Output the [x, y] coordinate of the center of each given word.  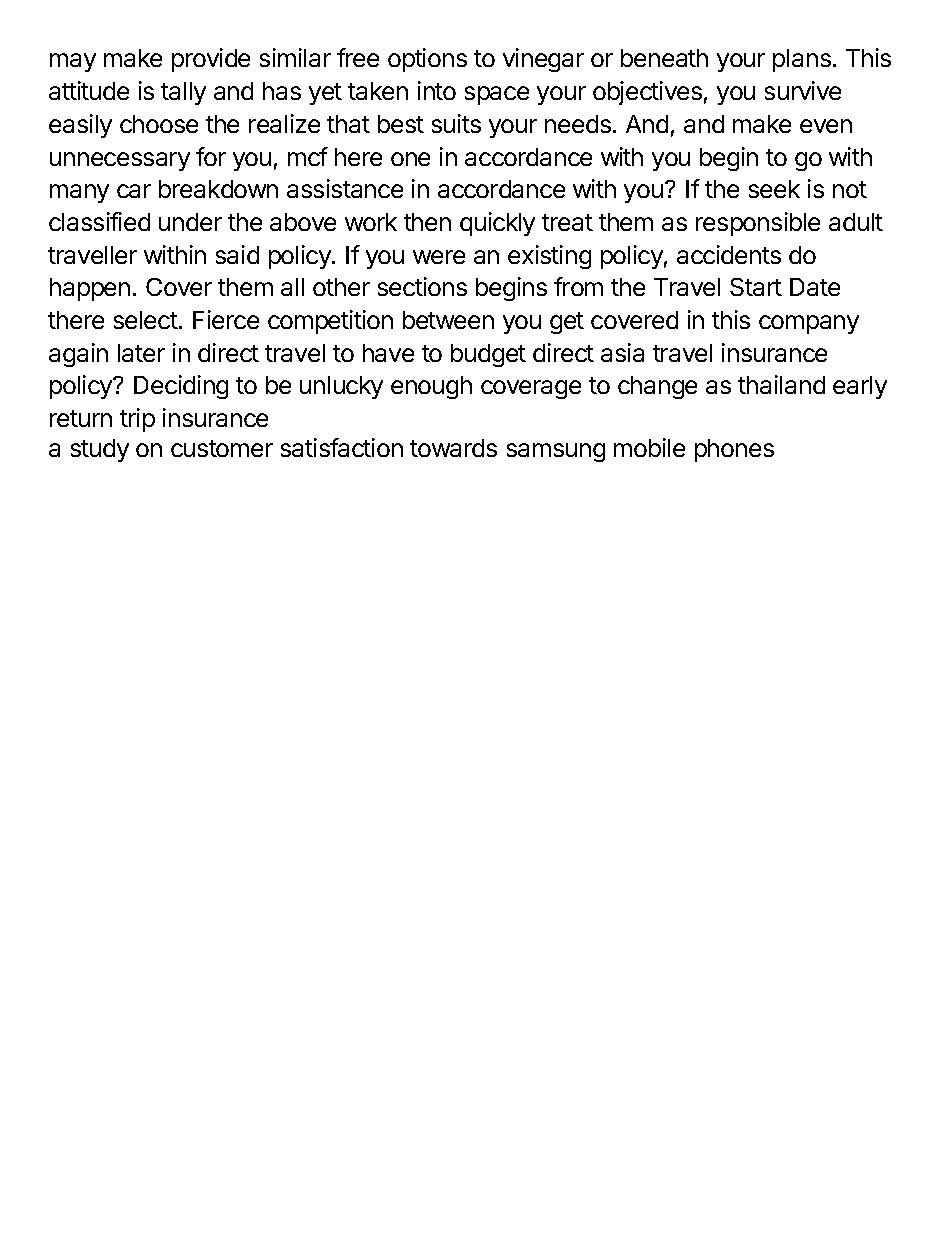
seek [774, 189]
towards [453, 448]
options [427, 60]
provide [211, 60]
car [134, 191]
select [146, 320]
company [809, 324]
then [427, 222]
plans [802, 60]
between [448, 320]
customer [222, 448]
